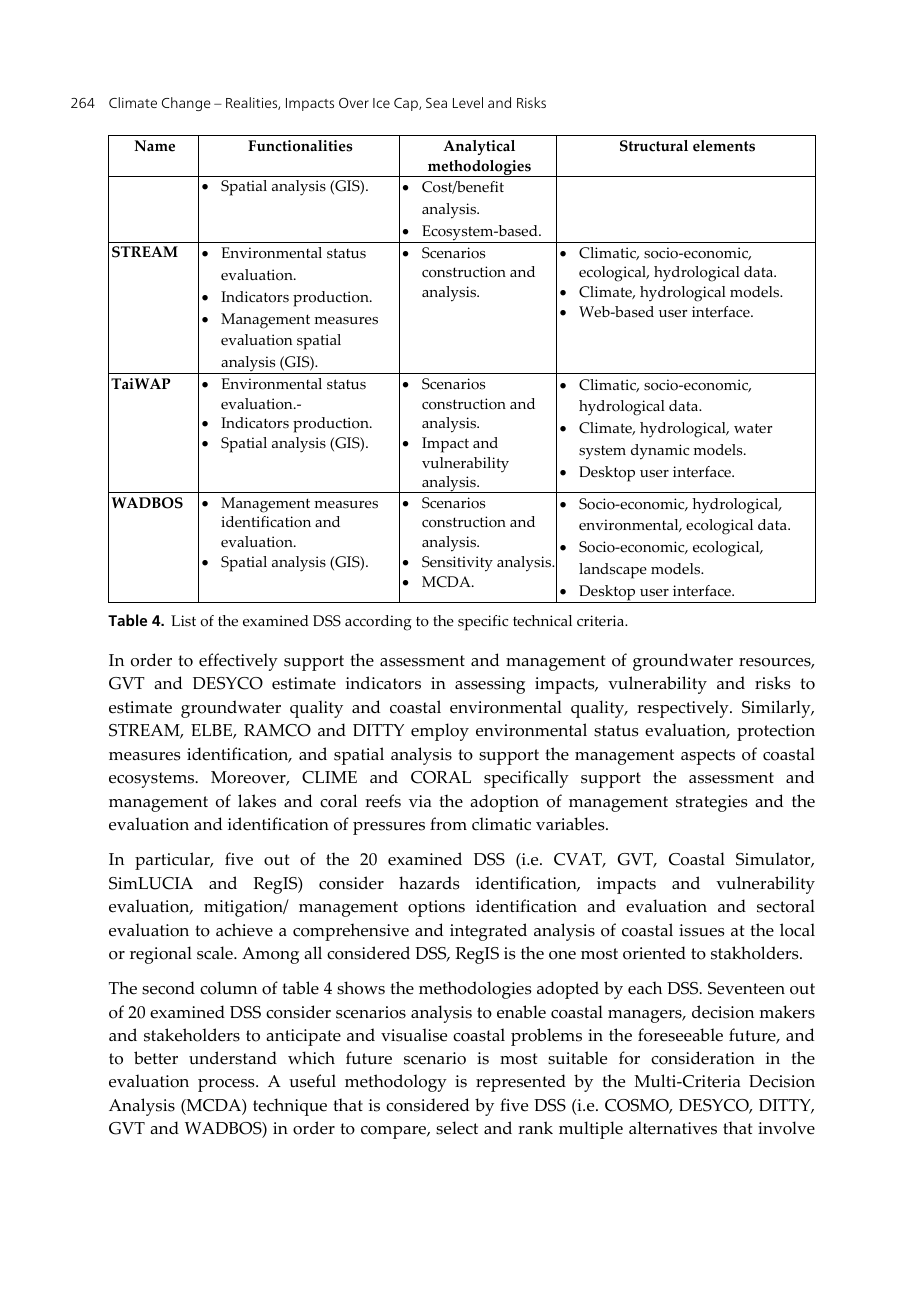 This document has width=924, height=1304. What do you see at coordinates (227, 1085) in the document?
I see `process` at bounding box center [227, 1085].
